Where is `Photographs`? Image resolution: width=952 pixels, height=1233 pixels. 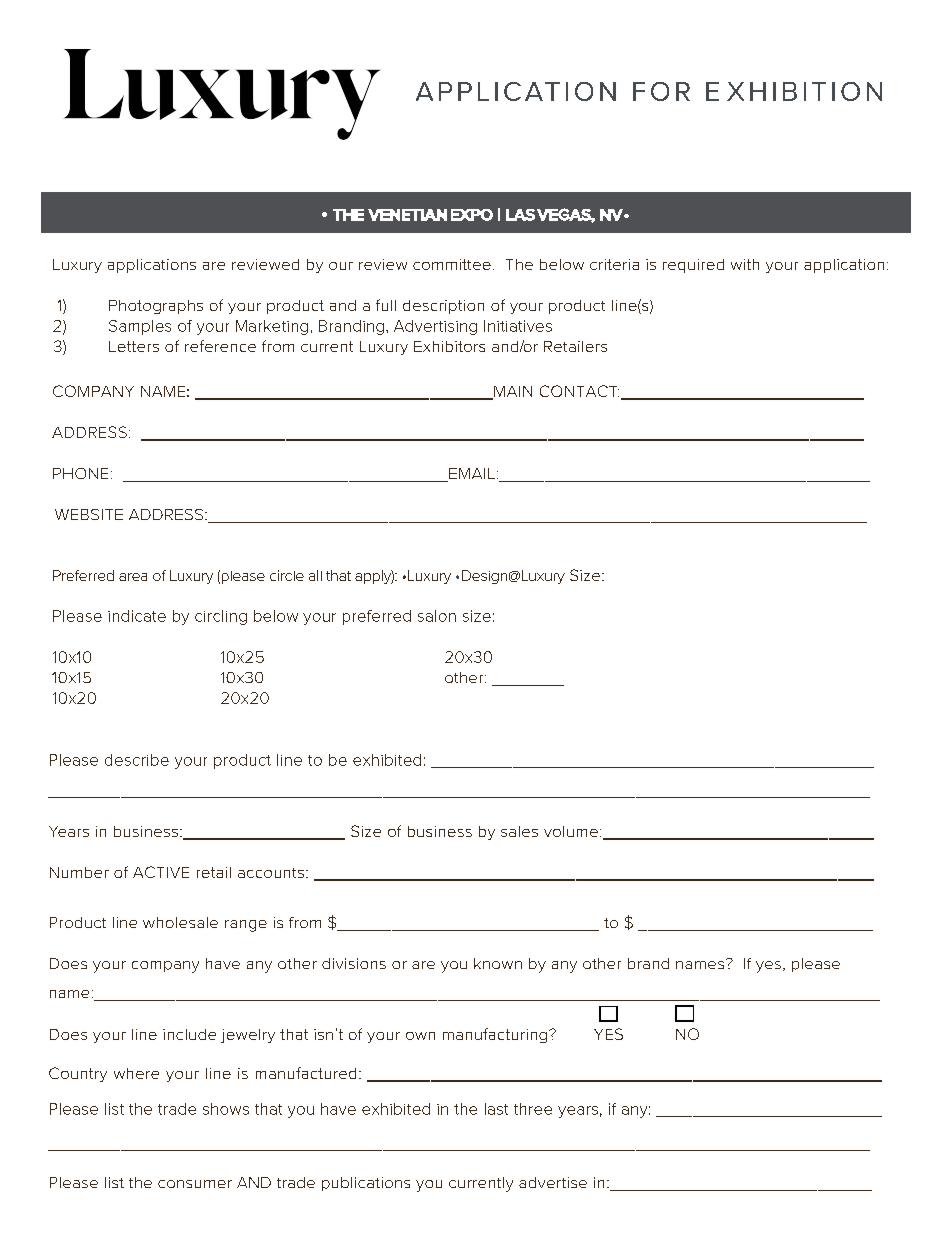
Photographs is located at coordinates (156, 307).
